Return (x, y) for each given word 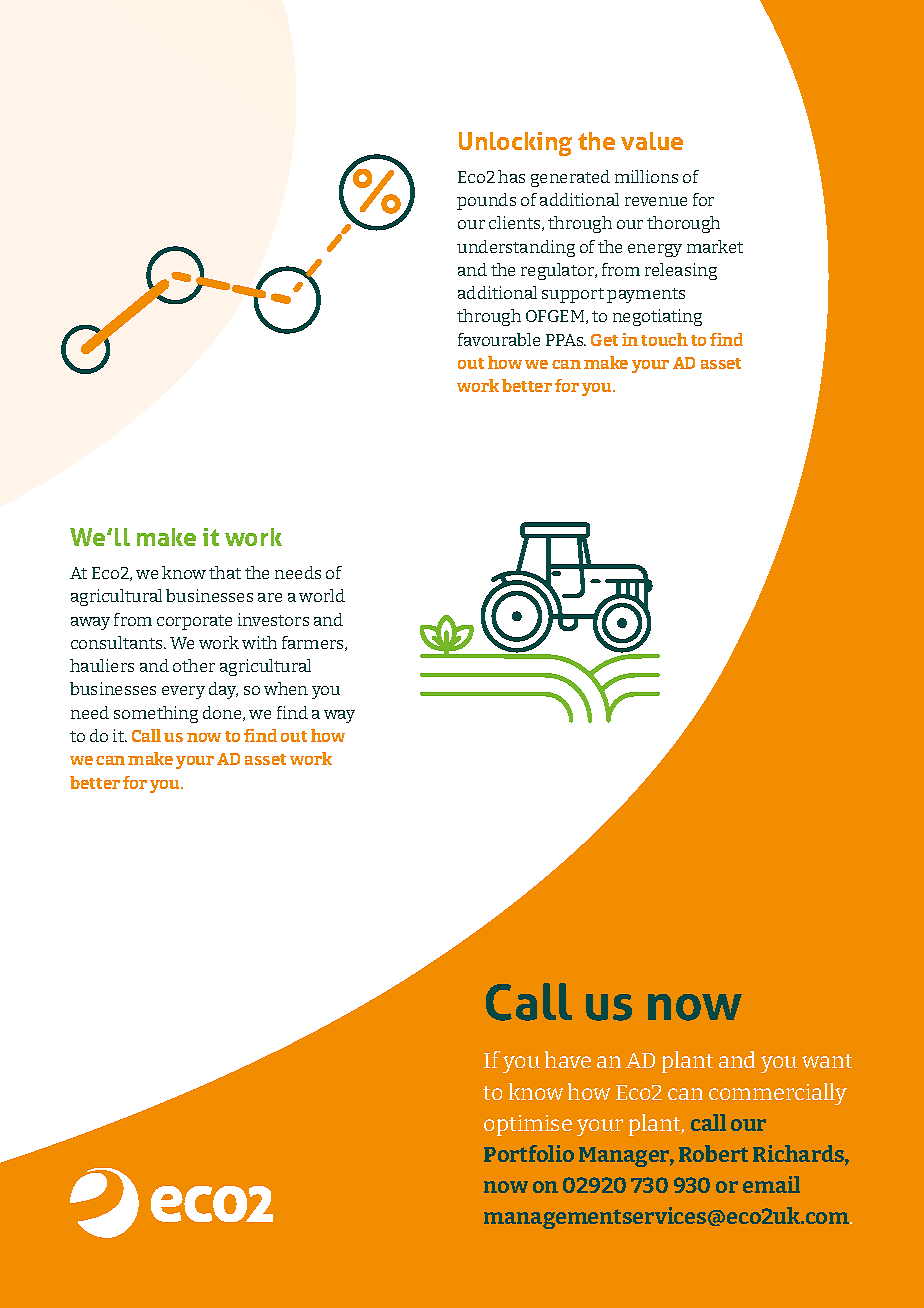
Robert (713, 1153)
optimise (528, 1125)
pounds (486, 201)
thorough (683, 224)
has (511, 176)
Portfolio (529, 1153)
